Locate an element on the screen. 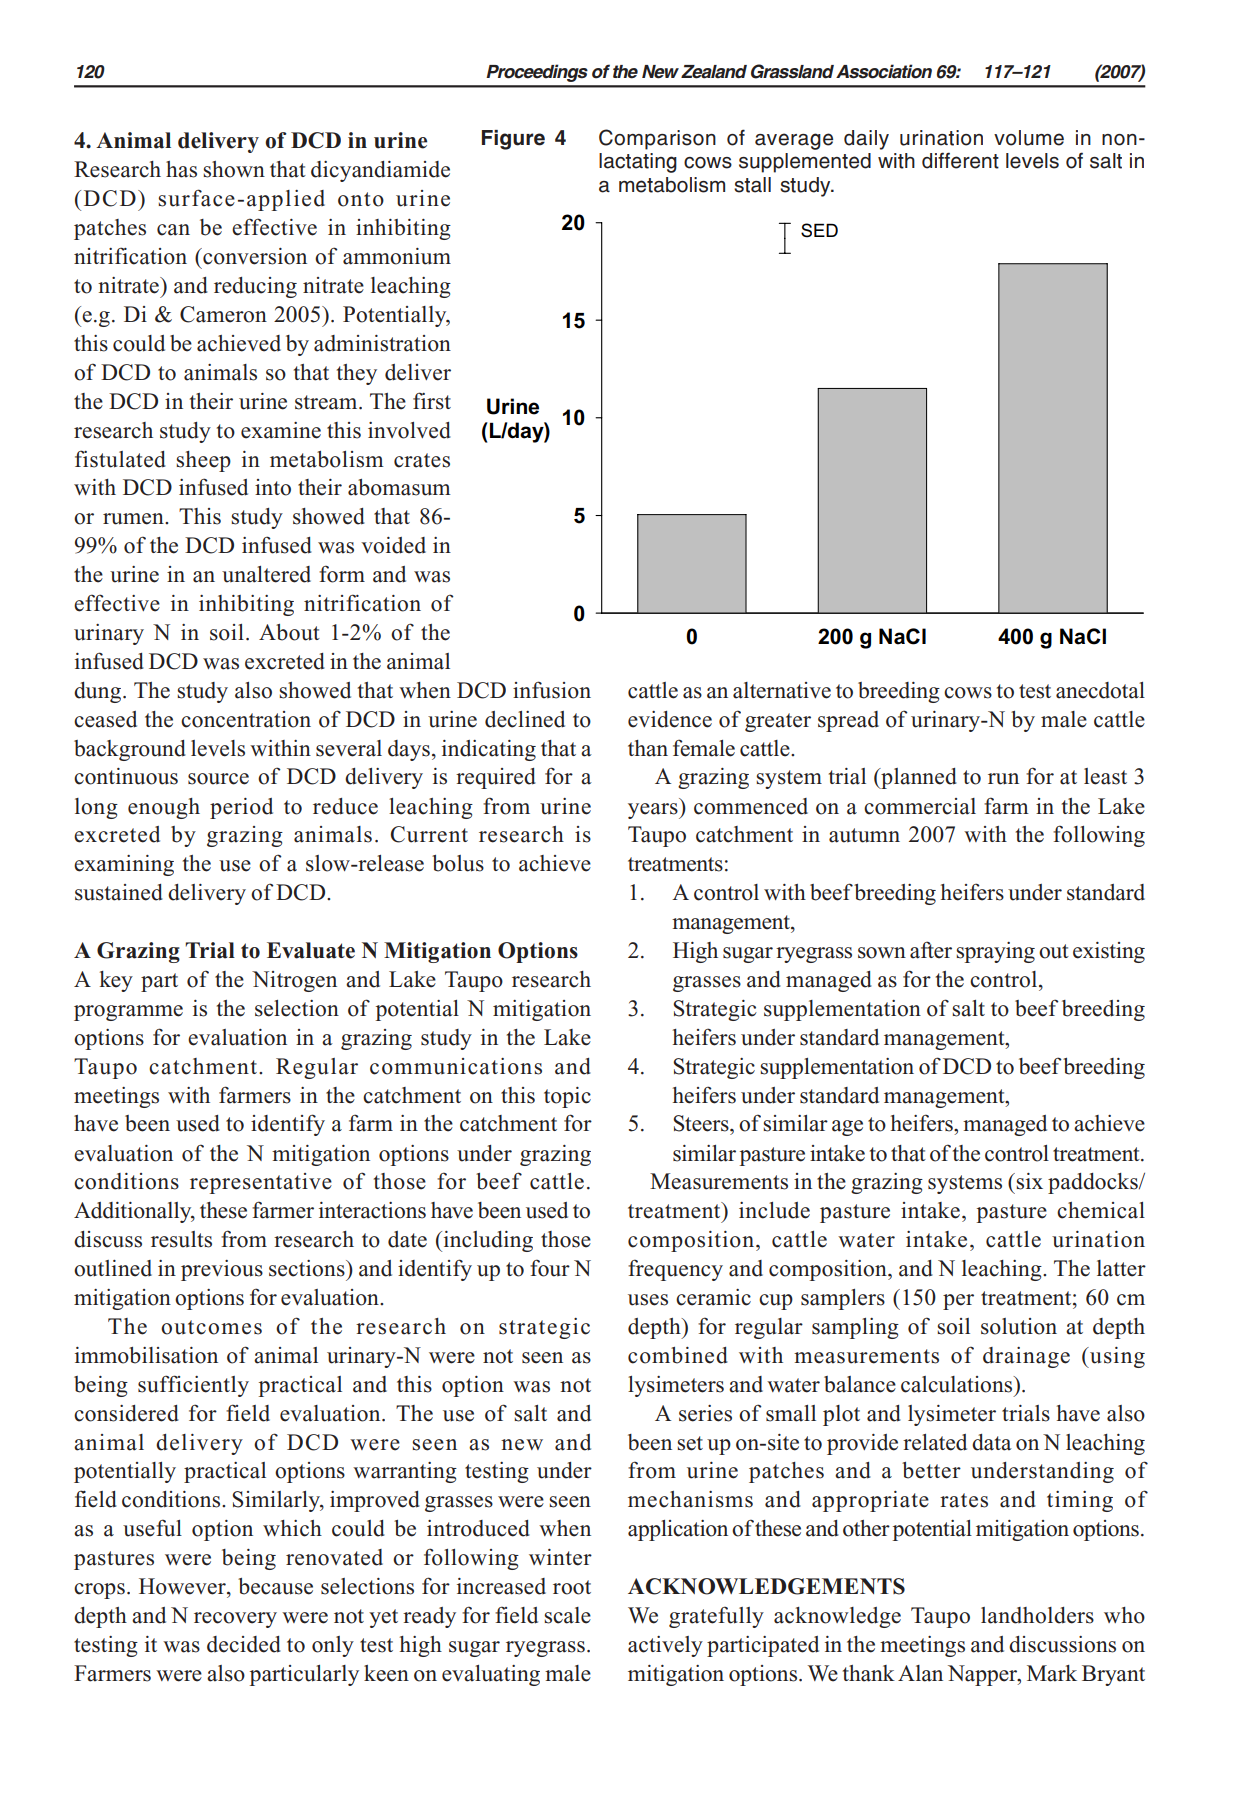 The height and width of the screenshot is (1809, 1256). four is located at coordinates (550, 1268).
